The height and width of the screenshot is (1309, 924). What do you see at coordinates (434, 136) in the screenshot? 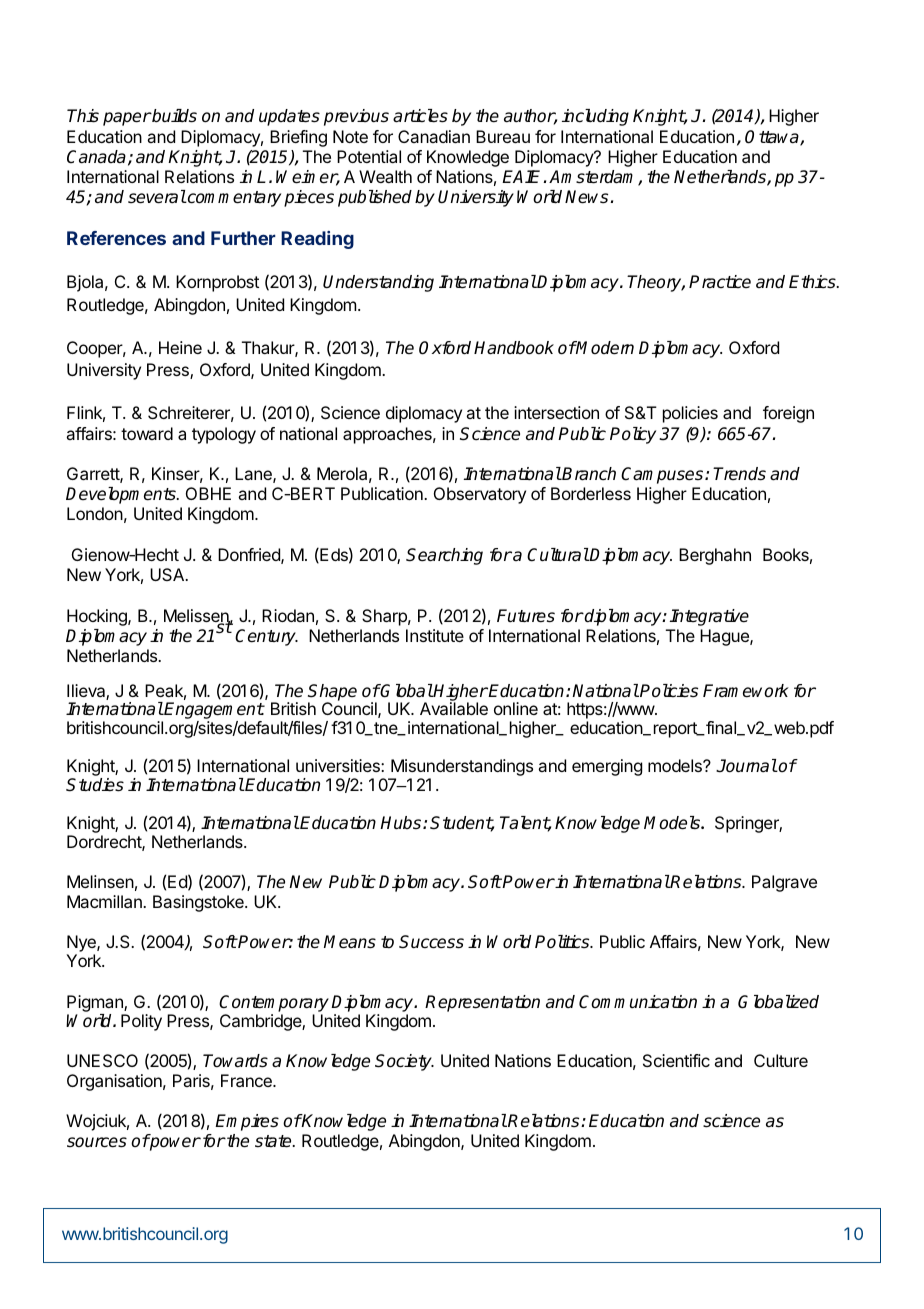
I see `Canadian` at bounding box center [434, 136].
